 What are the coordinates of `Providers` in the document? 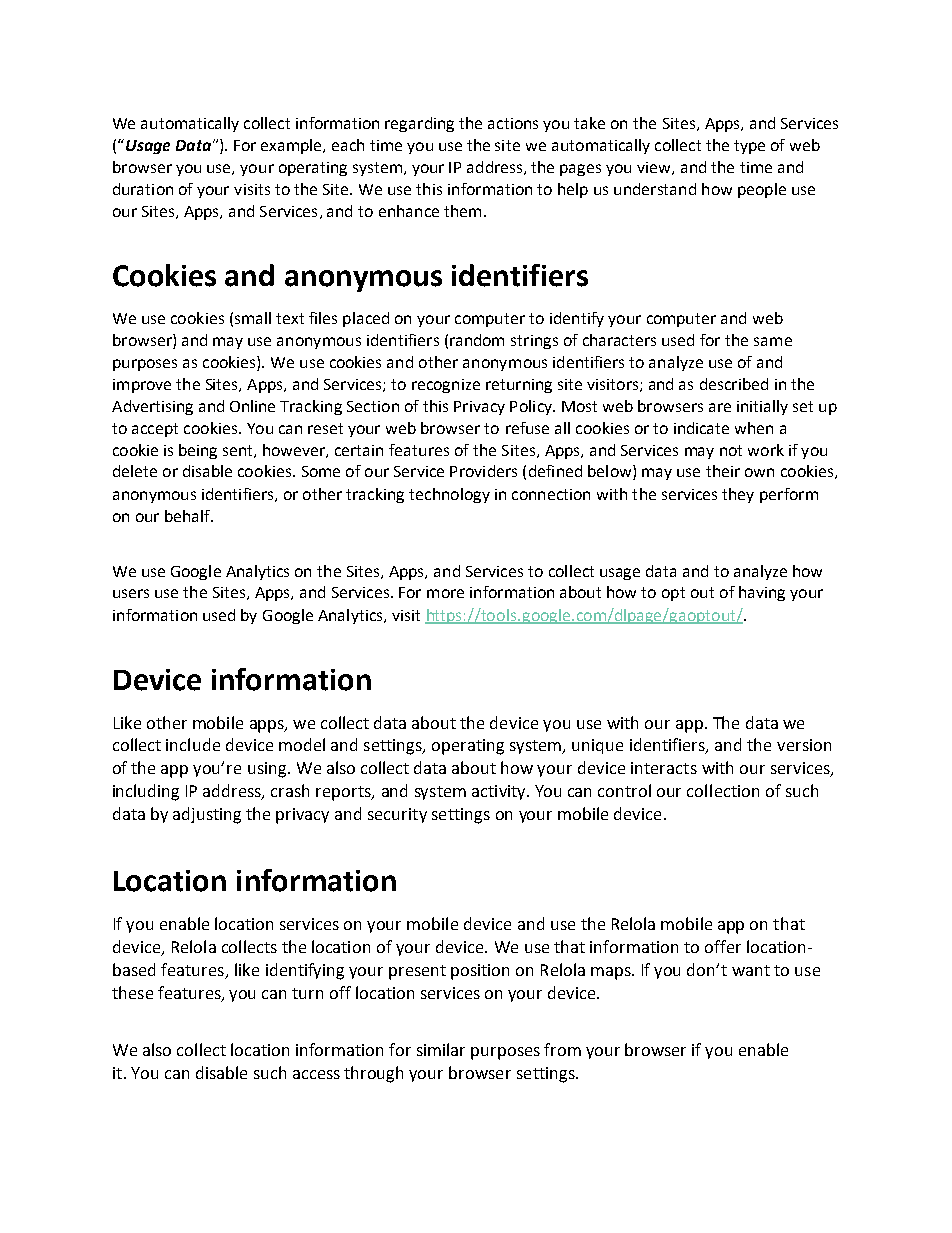 It's located at (483, 471).
